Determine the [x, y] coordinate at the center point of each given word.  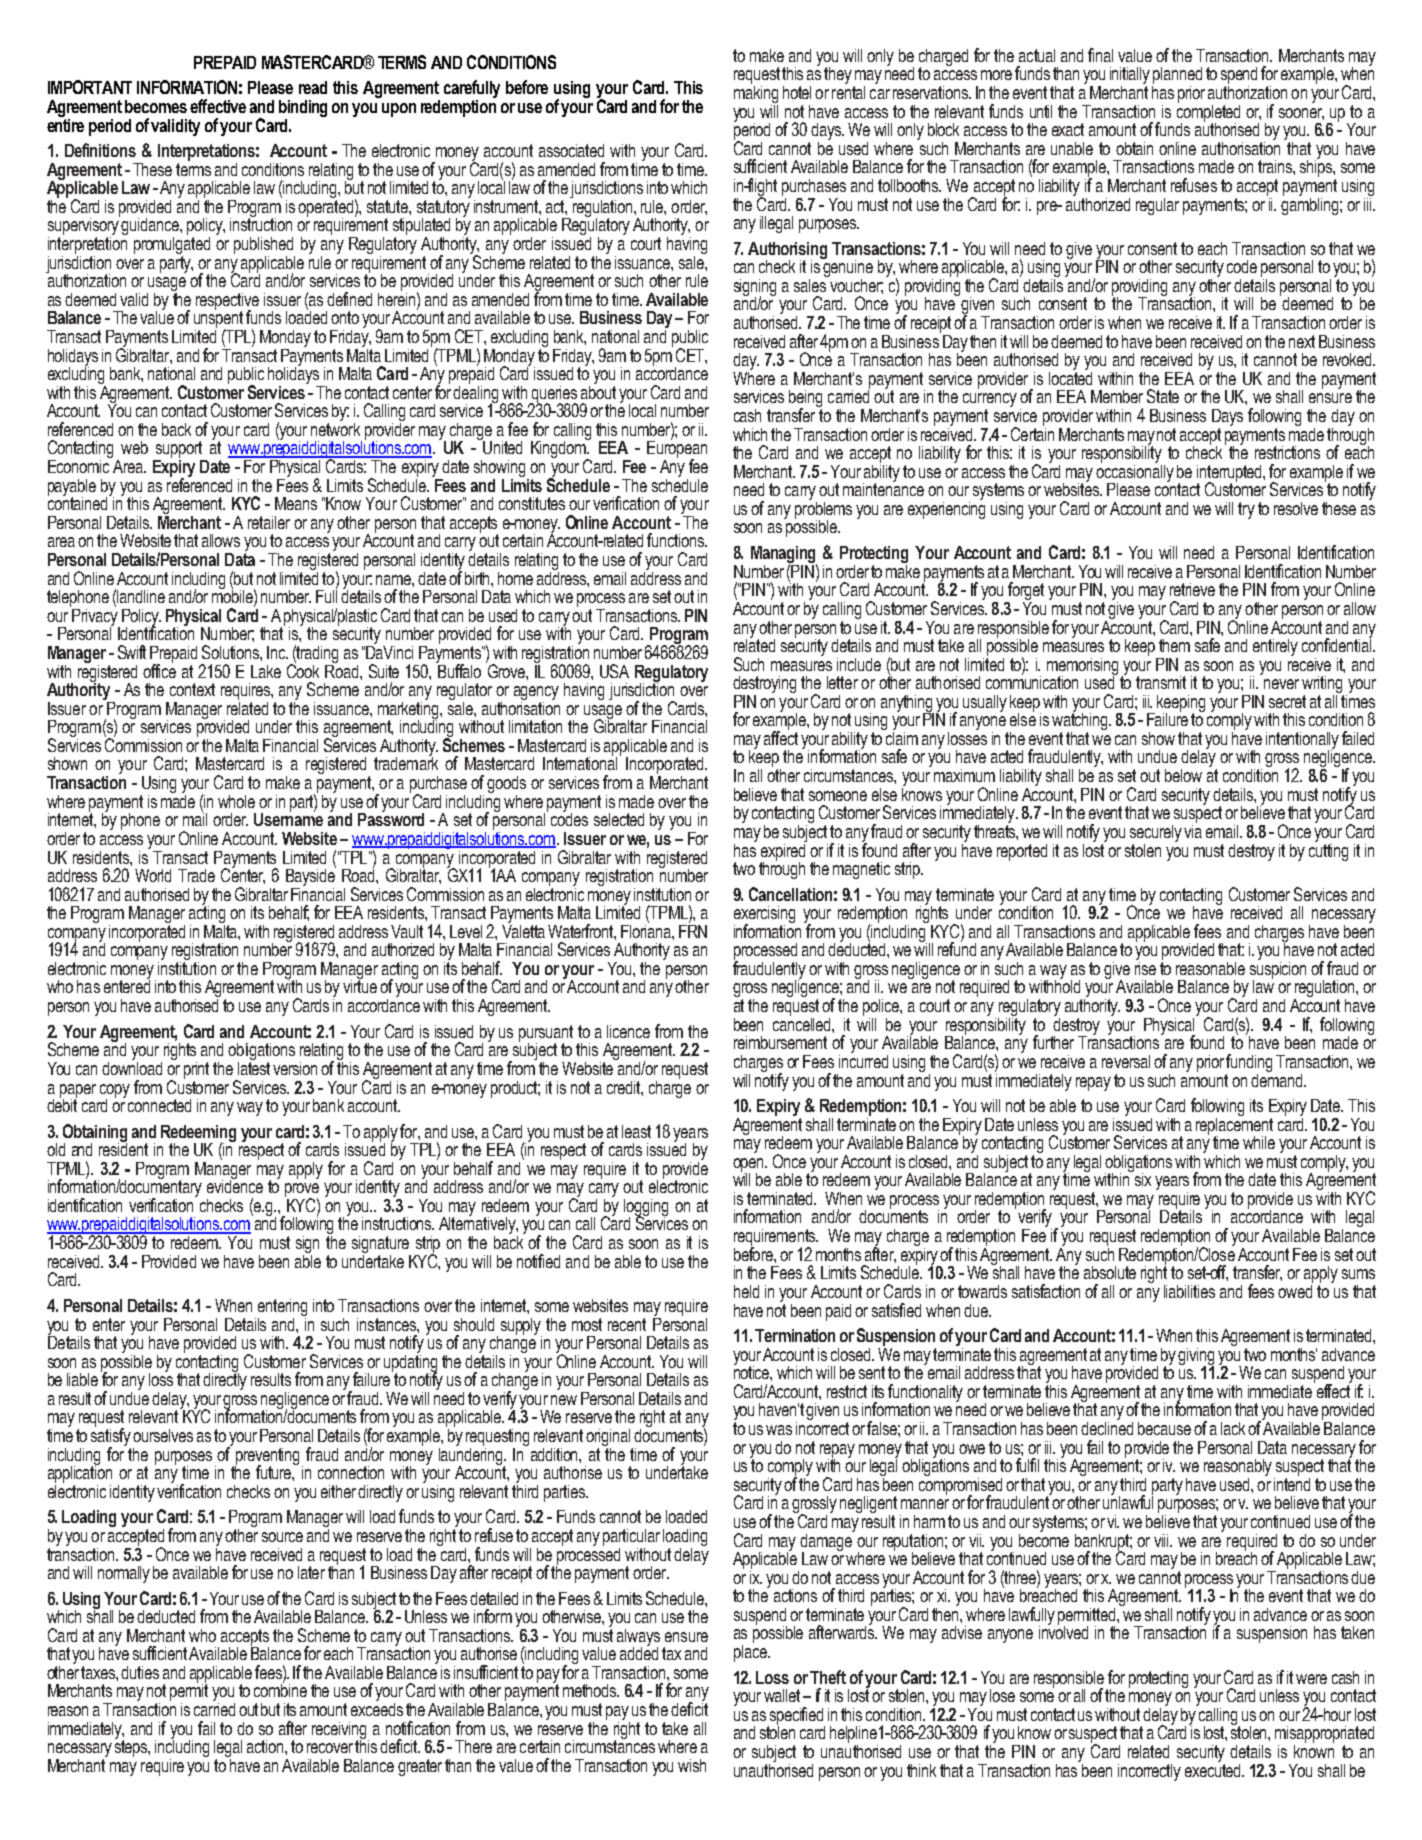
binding [303, 108]
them [1174, 645]
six [1141, 1178]
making [756, 93]
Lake [266, 671]
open [750, 1166]
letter [842, 682]
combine [280, 1689]
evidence [235, 1185]
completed [1208, 113]
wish [692, 1765]
